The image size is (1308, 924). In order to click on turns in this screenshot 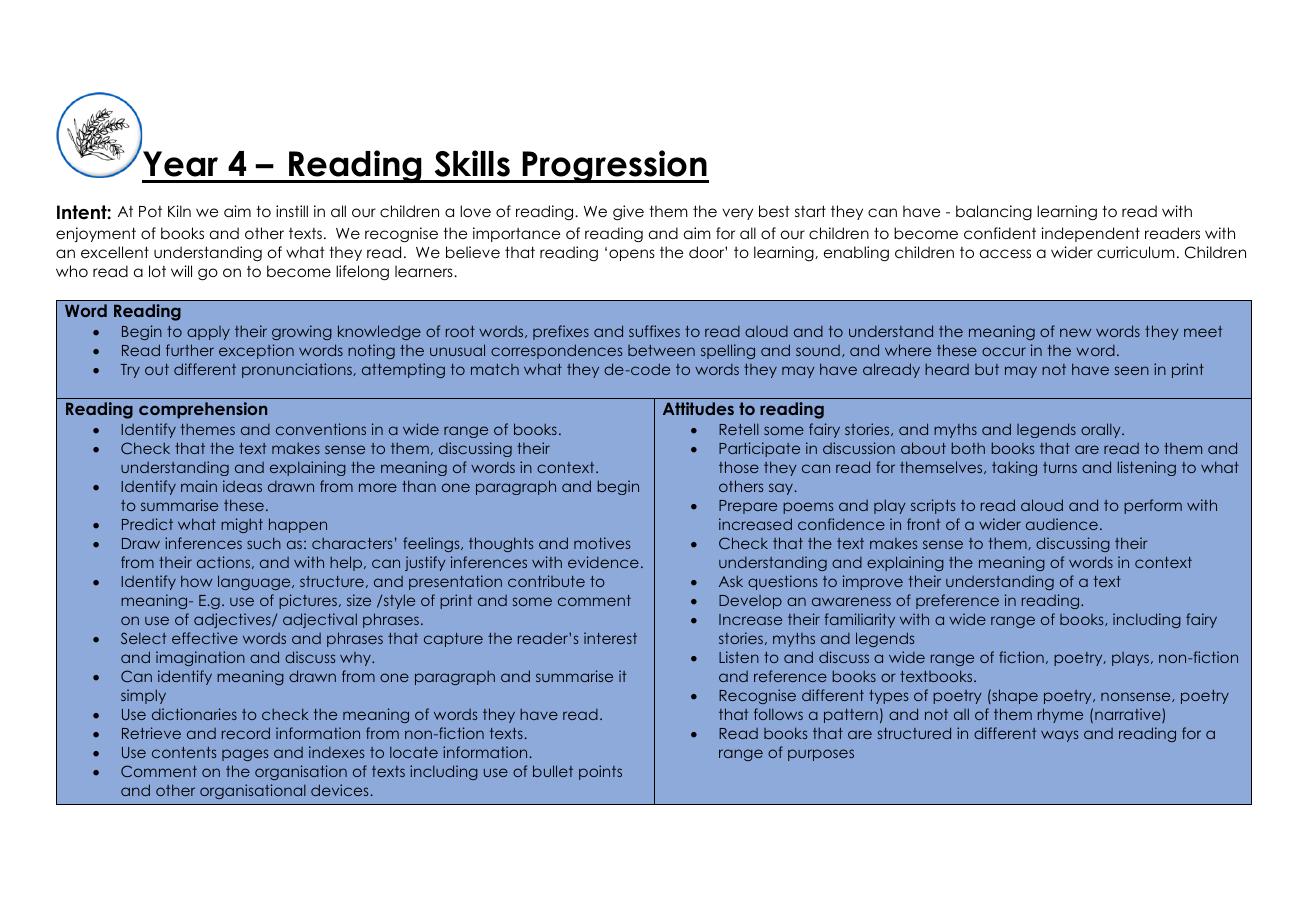, I will do `click(1060, 467)`.
